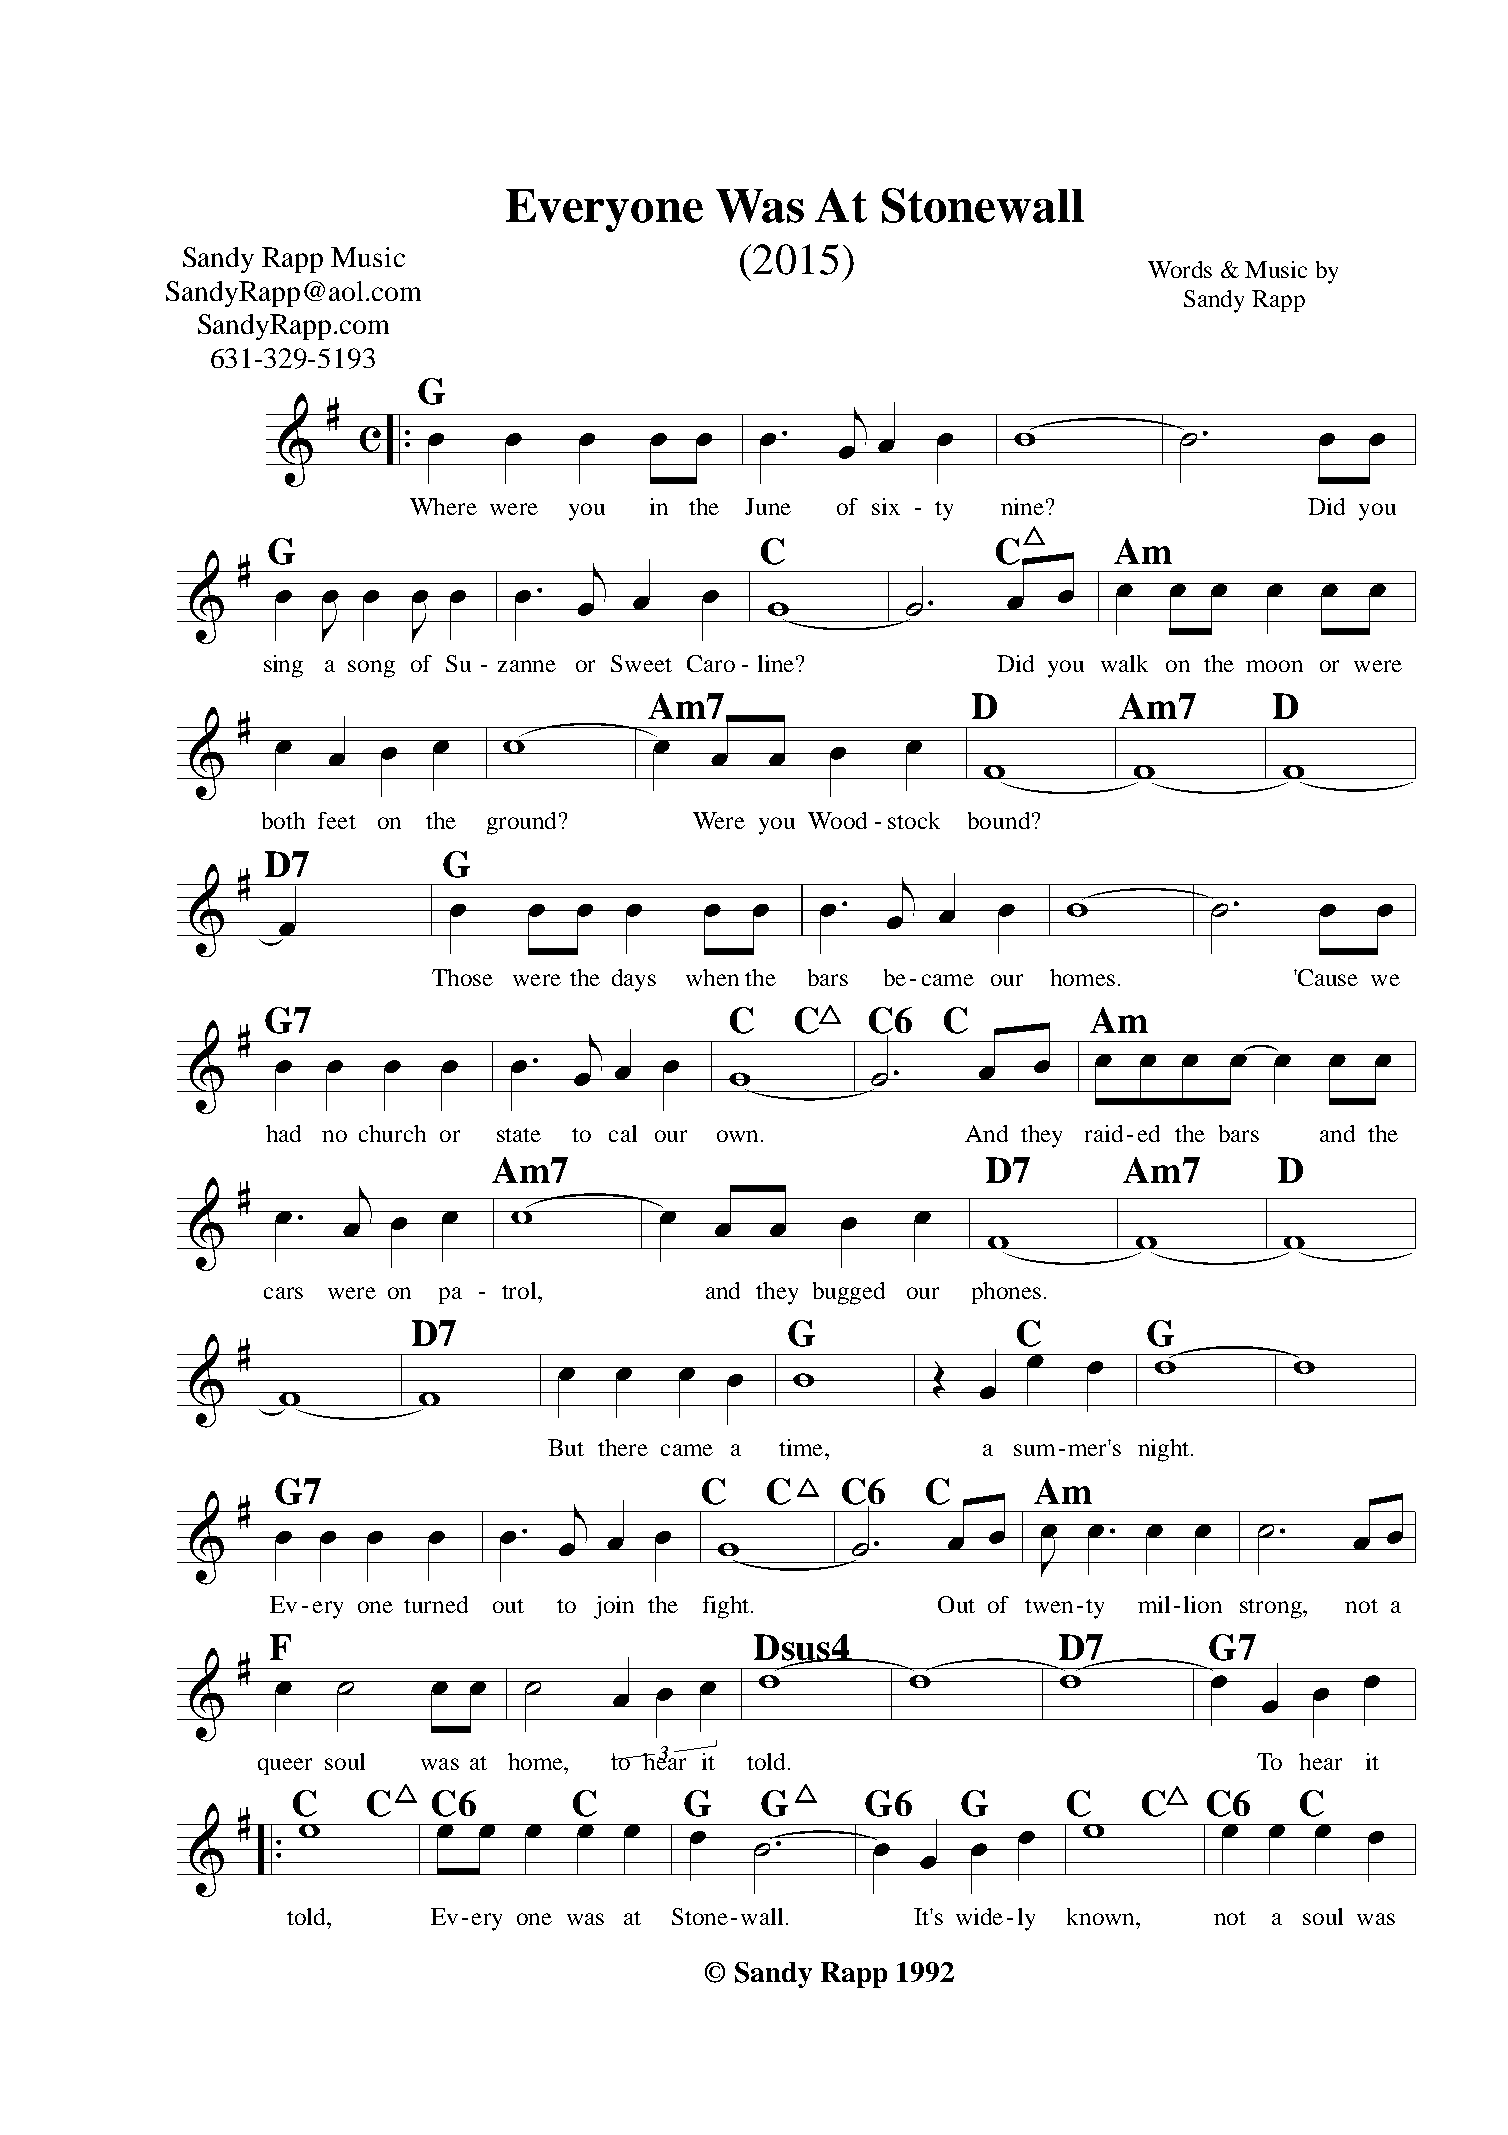 The image size is (1508, 2135). I want to click on walk, so click(1124, 663).
